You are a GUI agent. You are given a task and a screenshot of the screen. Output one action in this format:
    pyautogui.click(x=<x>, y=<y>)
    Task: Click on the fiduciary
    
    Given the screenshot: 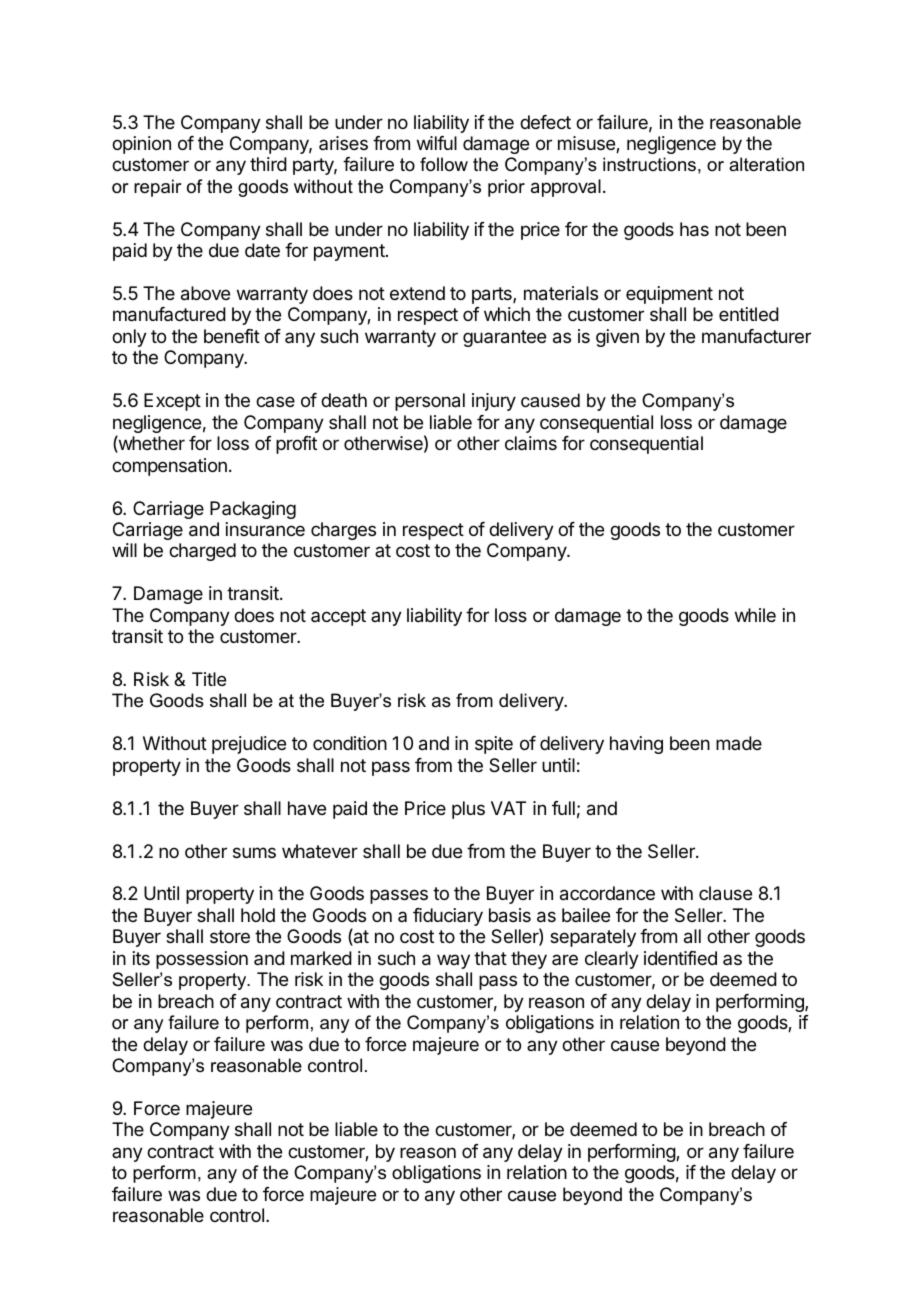 What is the action you would take?
    pyautogui.click(x=448, y=917)
